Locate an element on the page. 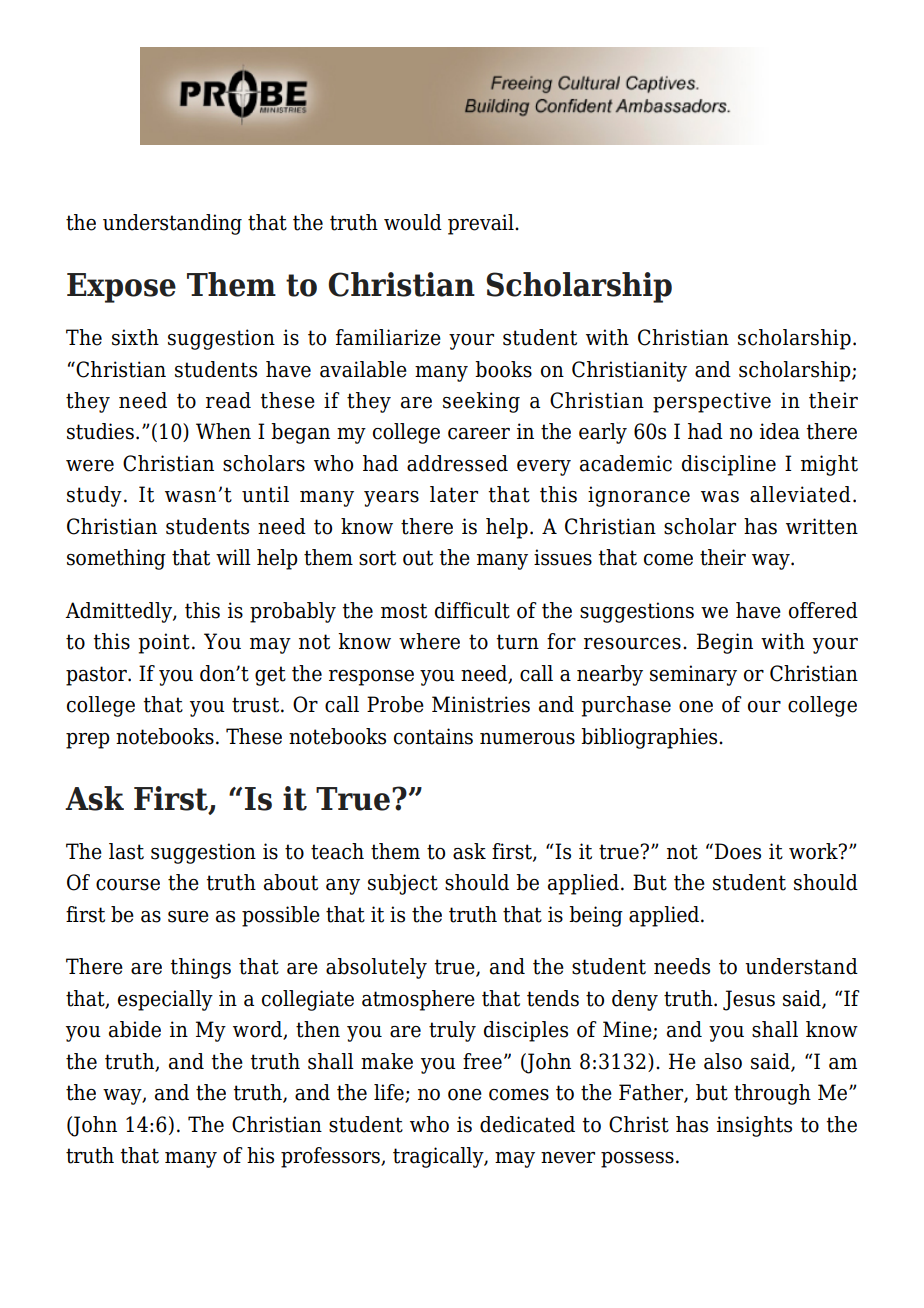 The width and height of the image is (924, 1308). discipline is located at coordinates (729, 465).
